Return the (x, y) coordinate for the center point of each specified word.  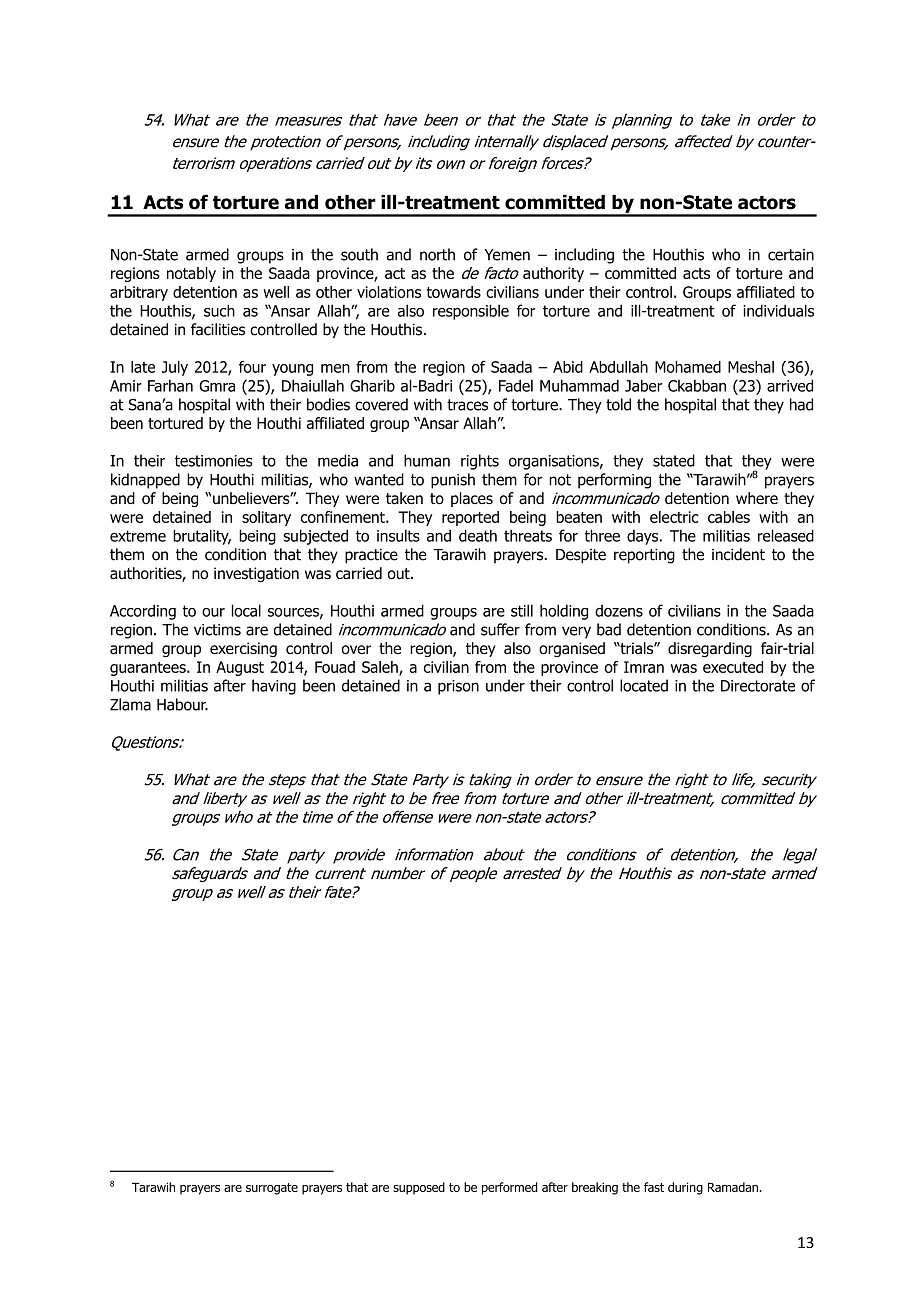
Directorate (758, 686)
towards (454, 292)
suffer (500, 629)
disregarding (710, 649)
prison (458, 687)
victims (217, 630)
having (274, 687)
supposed (419, 1188)
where (757, 498)
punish (453, 481)
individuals (778, 310)
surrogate (272, 1189)
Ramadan (734, 1187)
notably (191, 274)
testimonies (213, 461)
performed (510, 1188)
